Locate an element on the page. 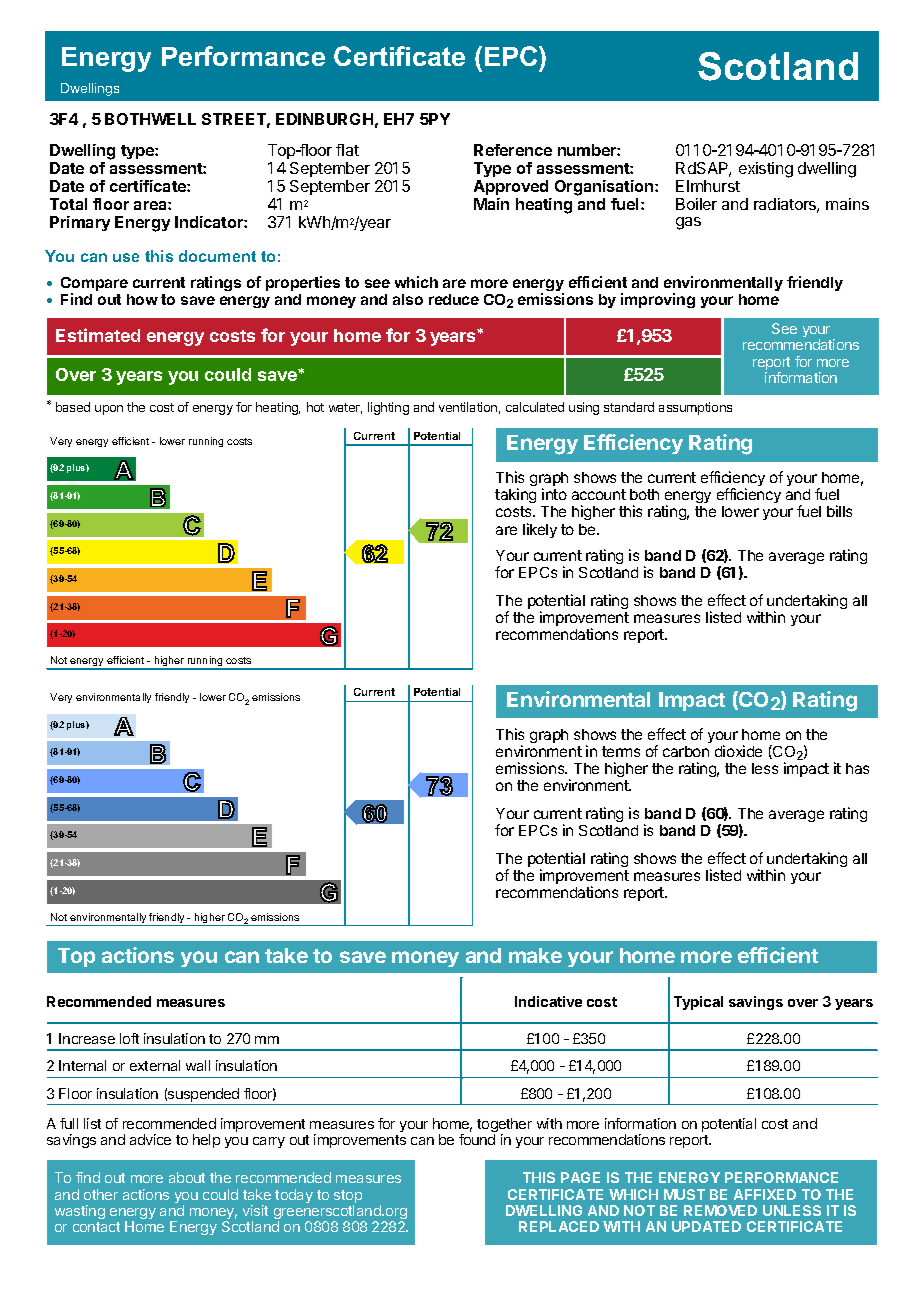 The height and width of the document is (1308, 924). area is located at coordinates (151, 205).
